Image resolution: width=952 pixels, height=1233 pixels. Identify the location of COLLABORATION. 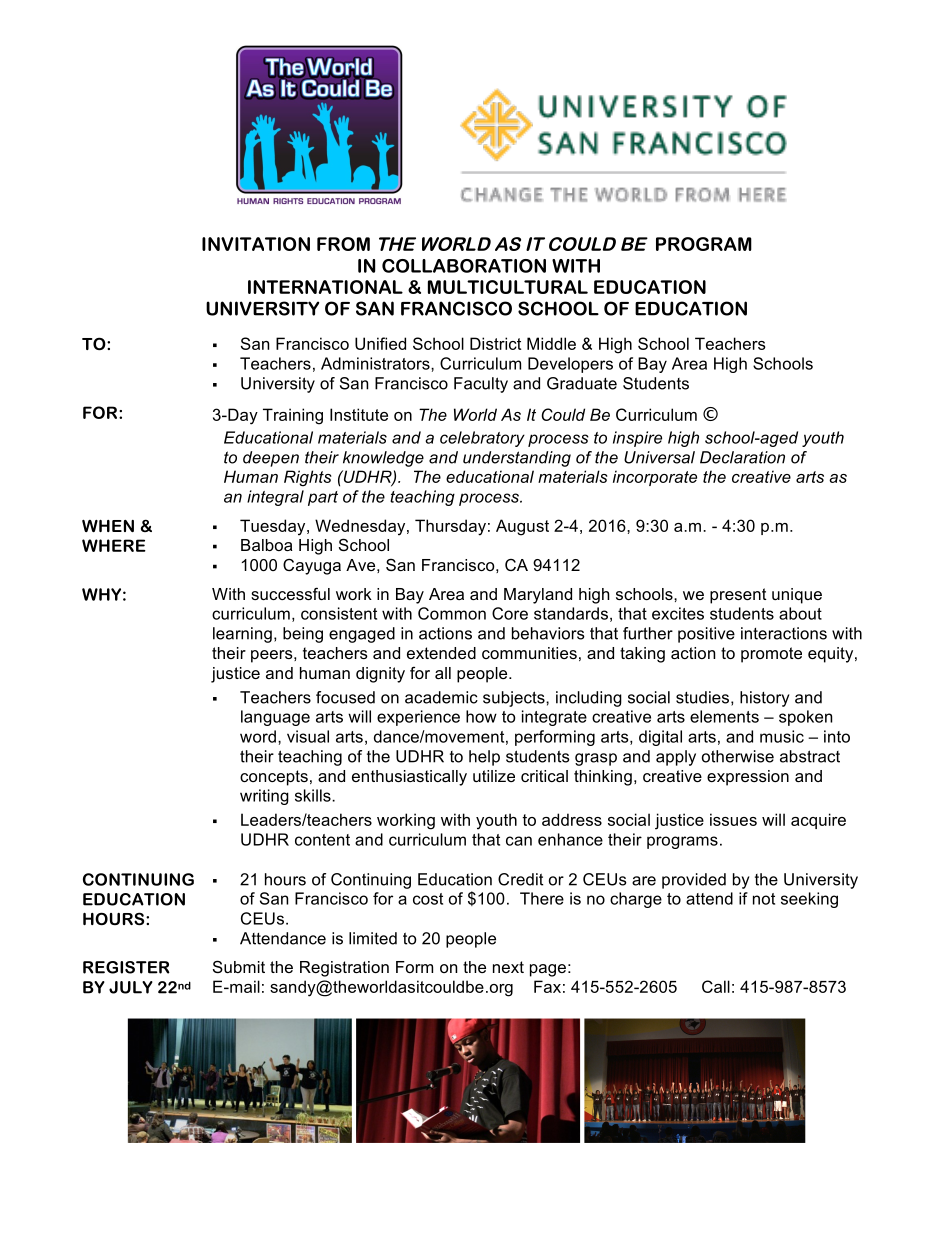
(464, 266).
